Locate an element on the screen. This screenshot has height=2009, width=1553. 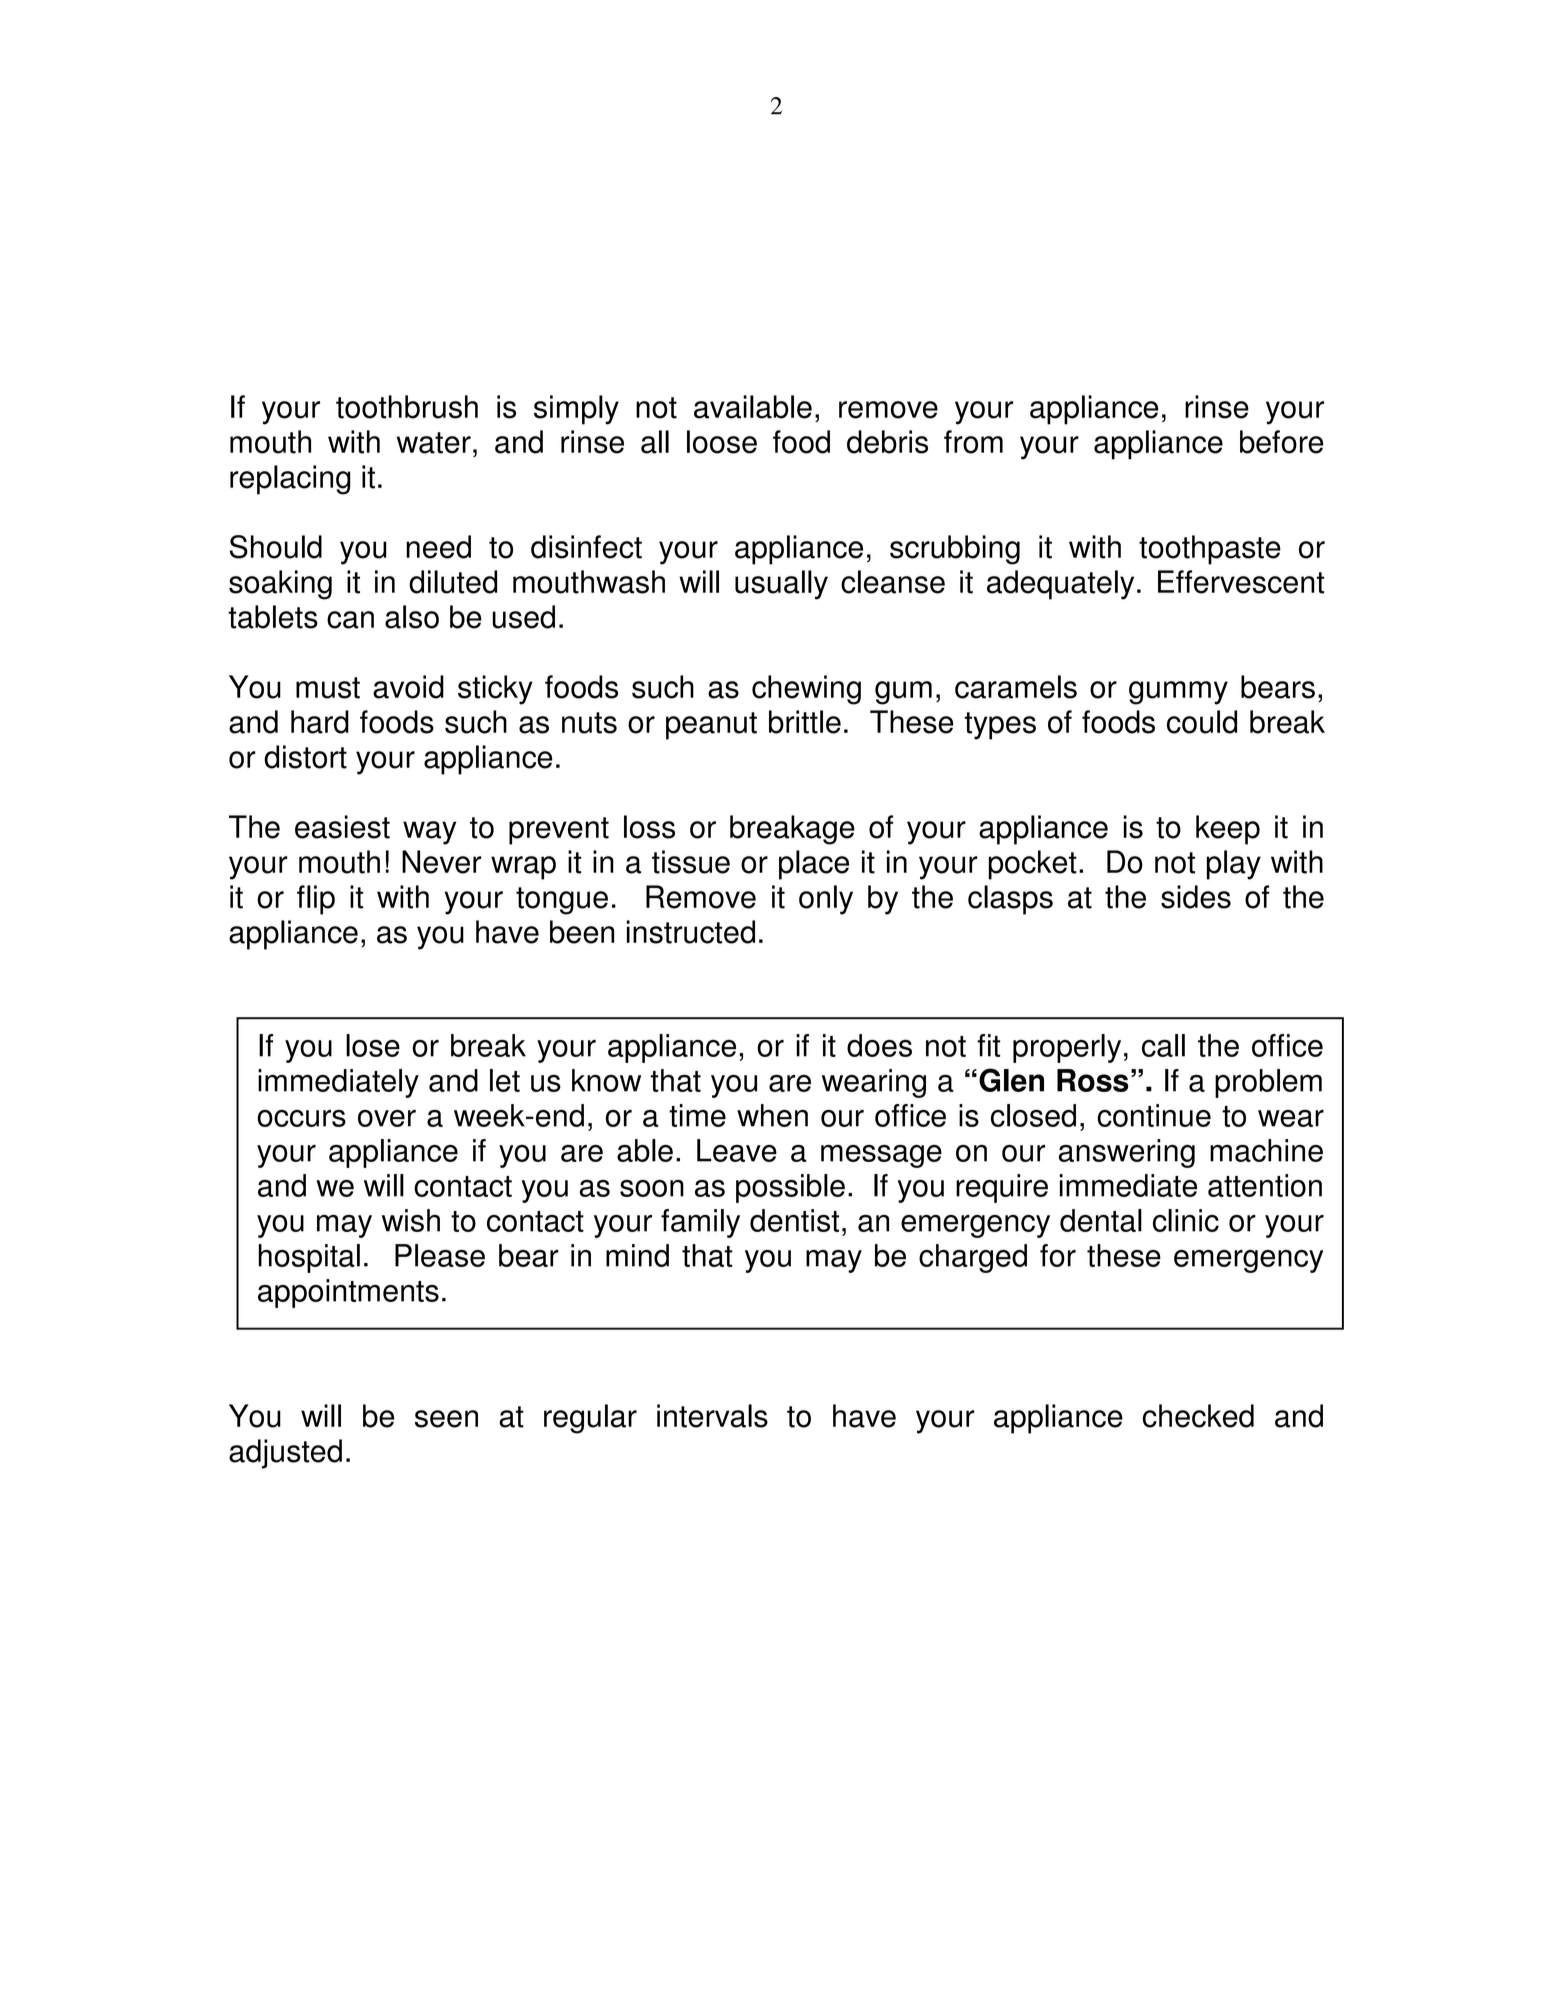
water is located at coordinates (434, 443).
